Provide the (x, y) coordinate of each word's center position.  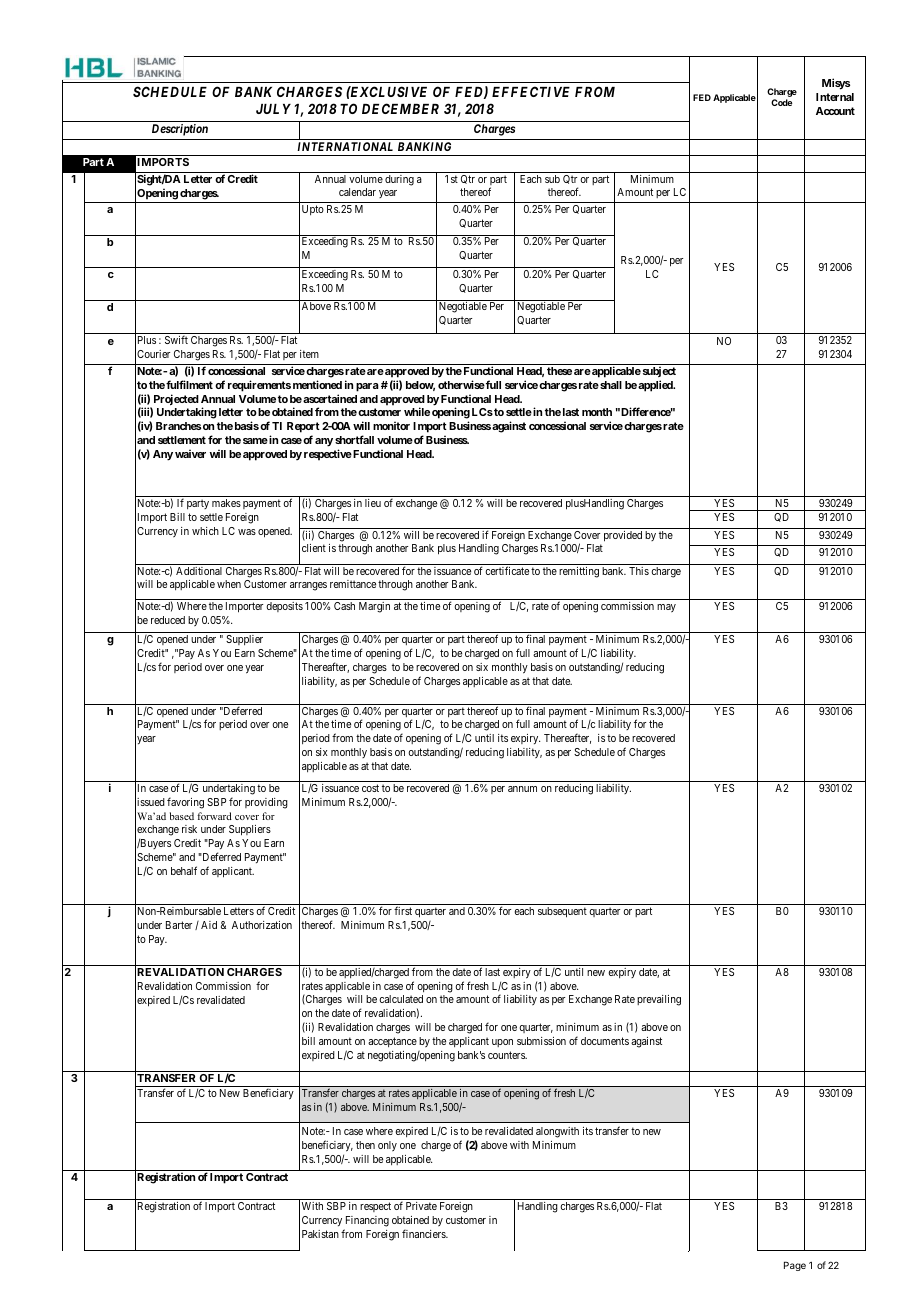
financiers (425, 1233)
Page (795, 1266)
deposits (285, 607)
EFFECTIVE (531, 91)
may (666, 608)
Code (781, 102)
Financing (367, 1221)
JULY (273, 109)
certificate (507, 570)
